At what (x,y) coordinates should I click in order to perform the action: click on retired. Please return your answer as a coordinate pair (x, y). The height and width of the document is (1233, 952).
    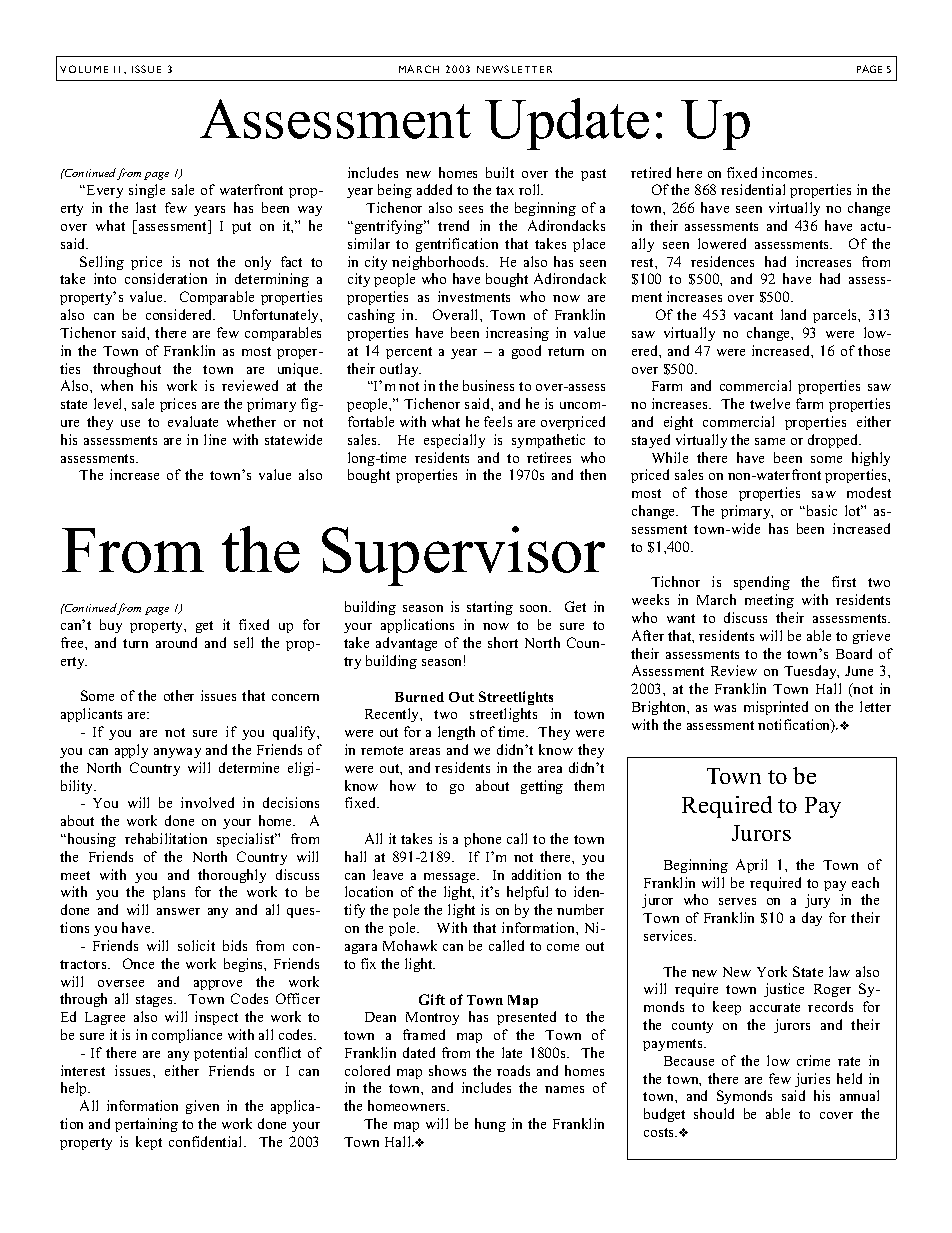
    Looking at the image, I should click on (651, 172).
